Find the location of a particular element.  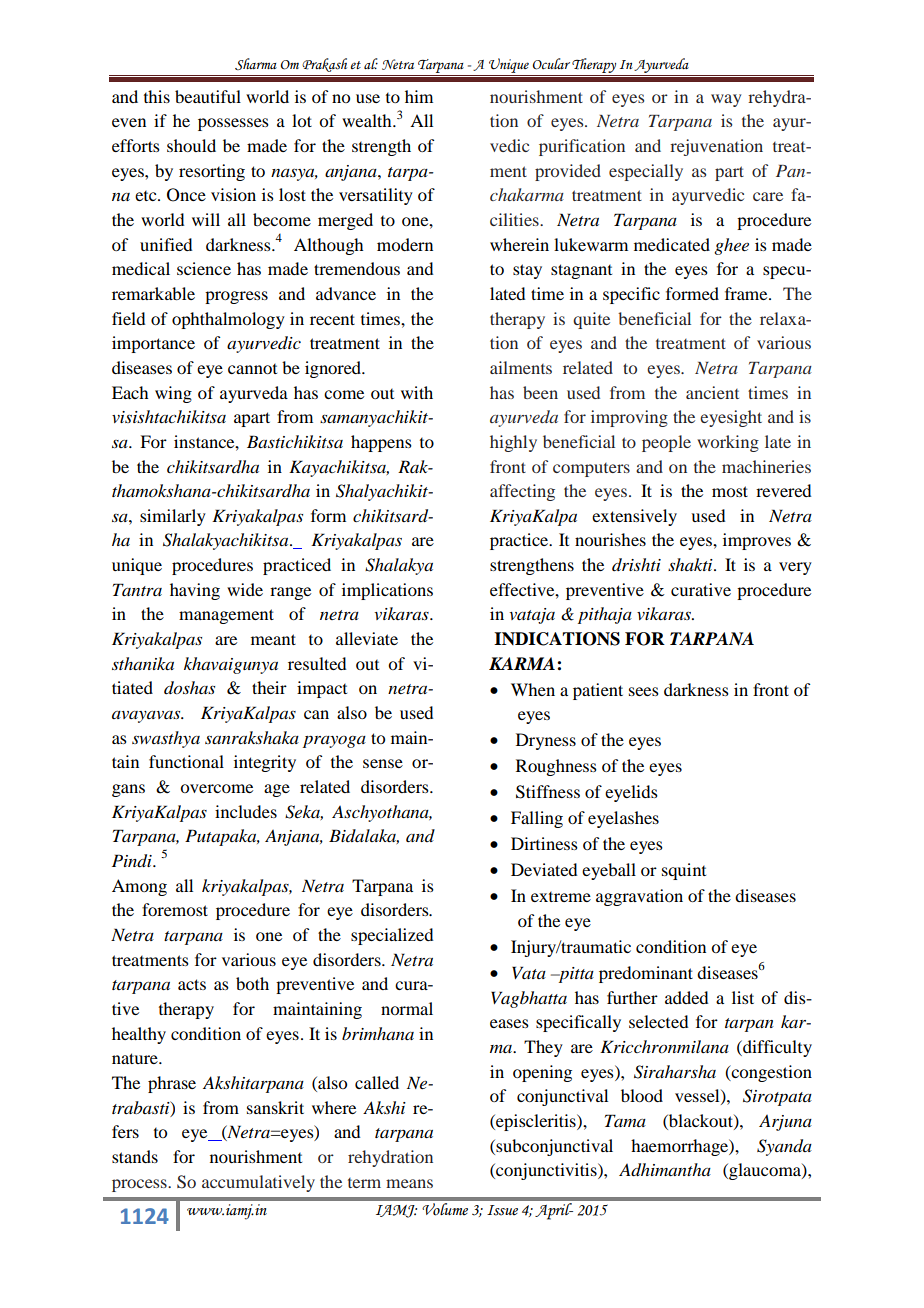

beautiful is located at coordinates (208, 96).
